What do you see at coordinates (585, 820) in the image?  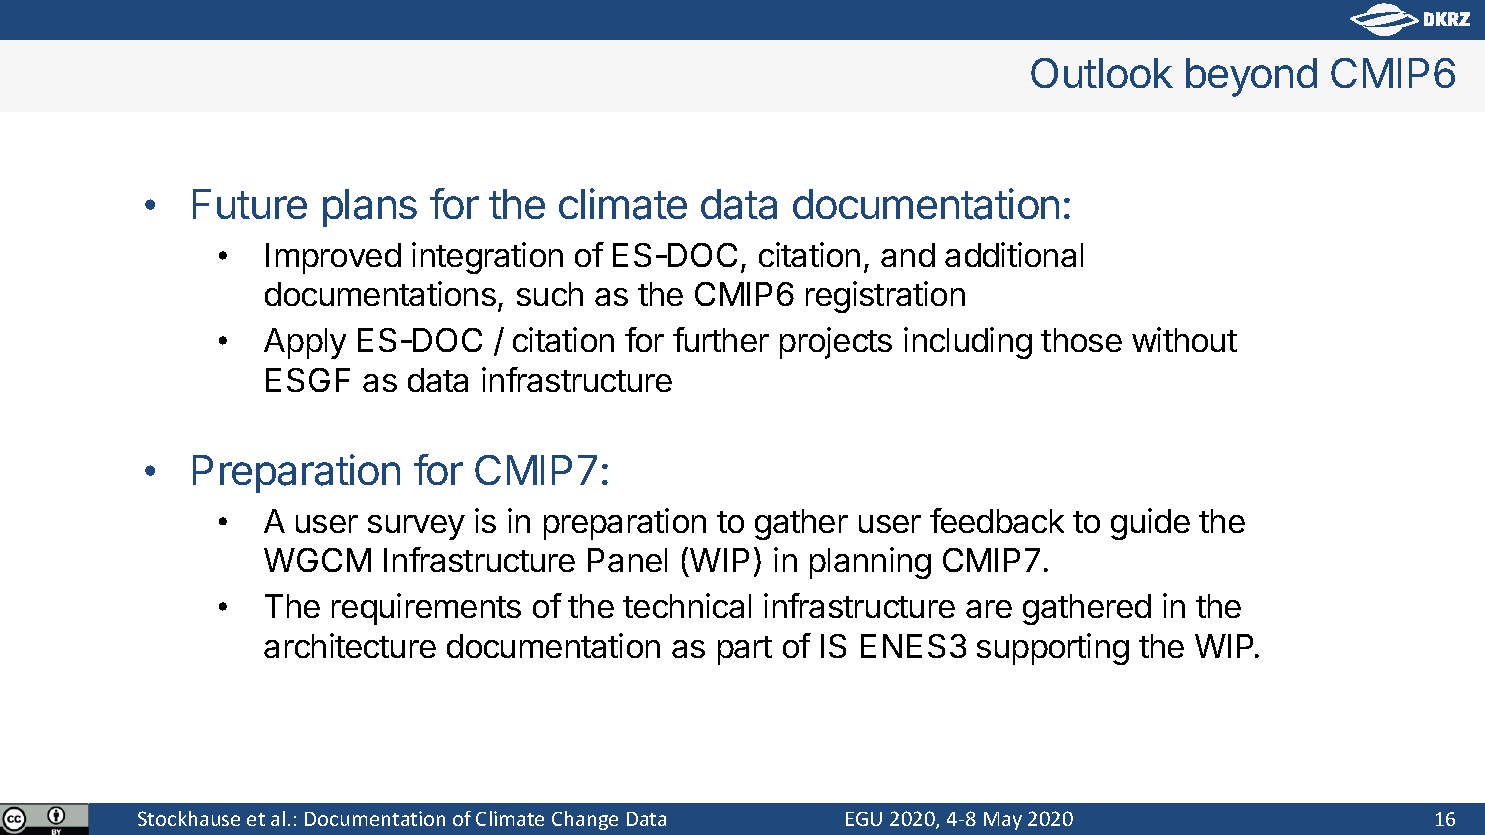 I see `Change` at bounding box center [585, 820].
